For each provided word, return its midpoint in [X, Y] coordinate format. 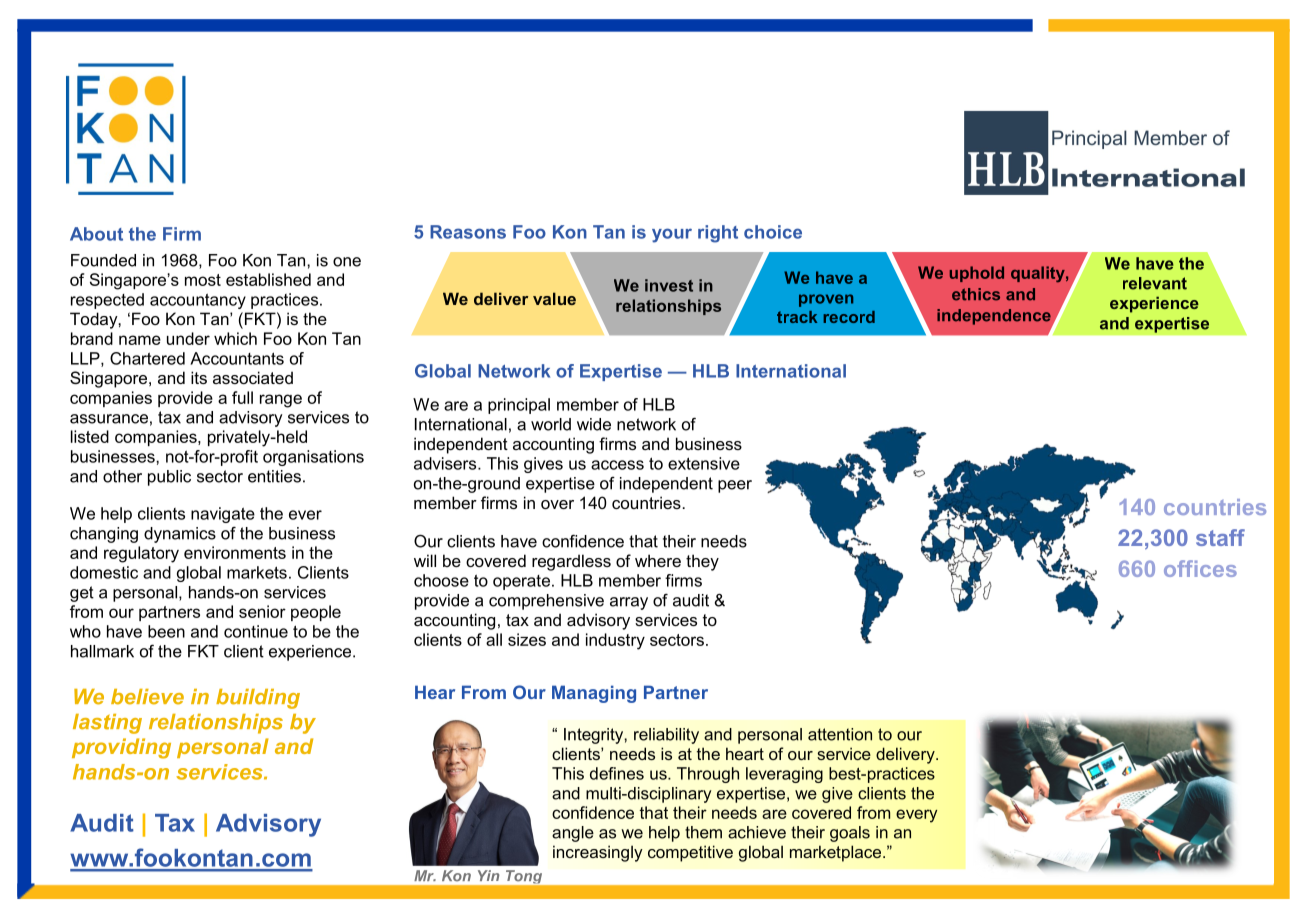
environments [235, 552]
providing [121, 748]
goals [850, 834]
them [703, 832]
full [242, 397]
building [258, 699]
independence [995, 318]
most [203, 280]
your [672, 235]
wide [594, 424]
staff [1220, 537]
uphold [977, 274]
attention [840, 734]
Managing [594, 694]
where [658, 560]
